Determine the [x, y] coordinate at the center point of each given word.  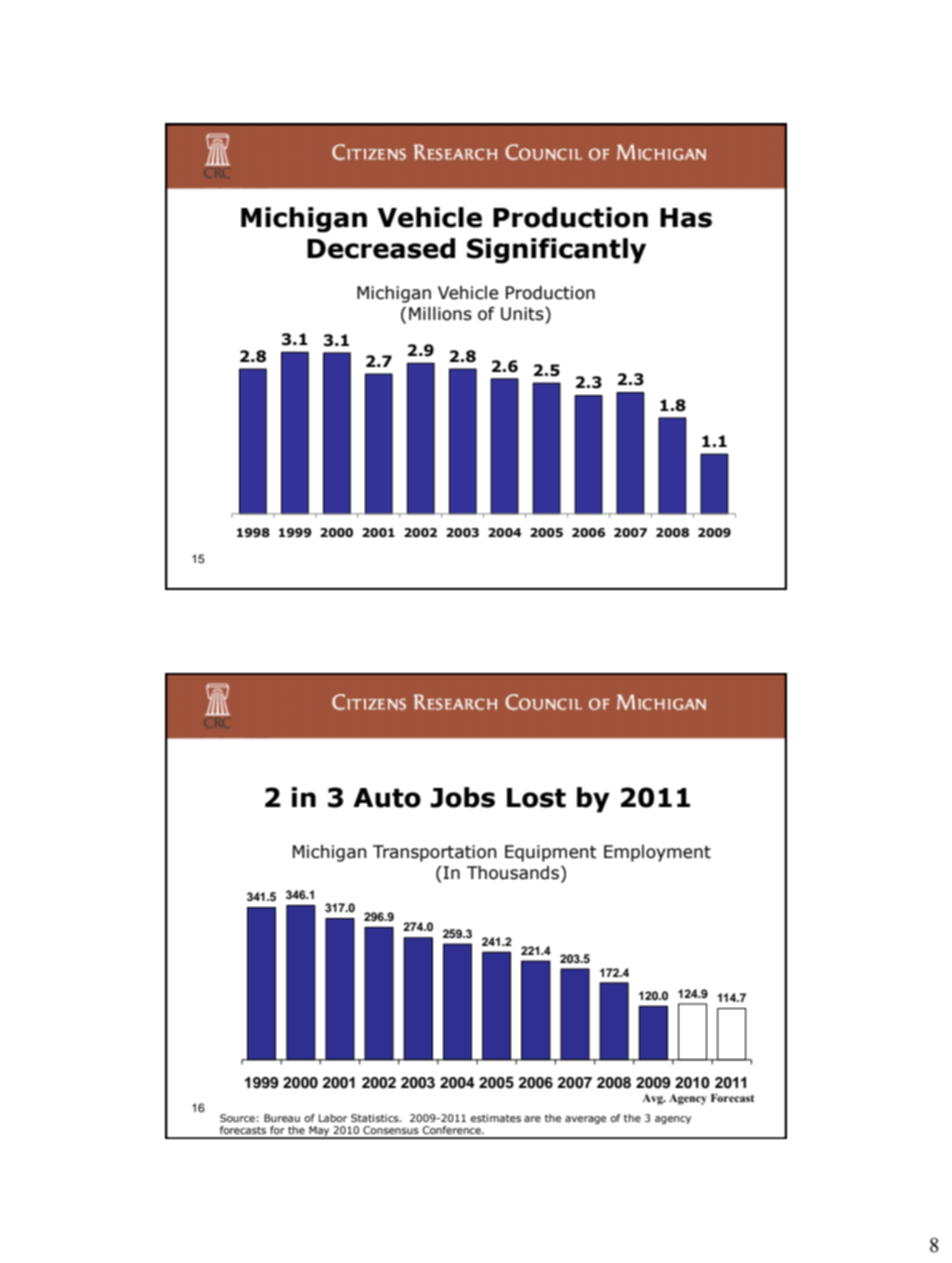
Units [523, 314]
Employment [657, 853]
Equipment [551, 853]
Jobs [462, 797]
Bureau [282, 1118]
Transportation [435, 853]
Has [686, 218]
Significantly [556, 251]
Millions [440, 314]
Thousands [513, 873]
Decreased [381, 248]
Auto [387, 798]
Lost [536, 798]
